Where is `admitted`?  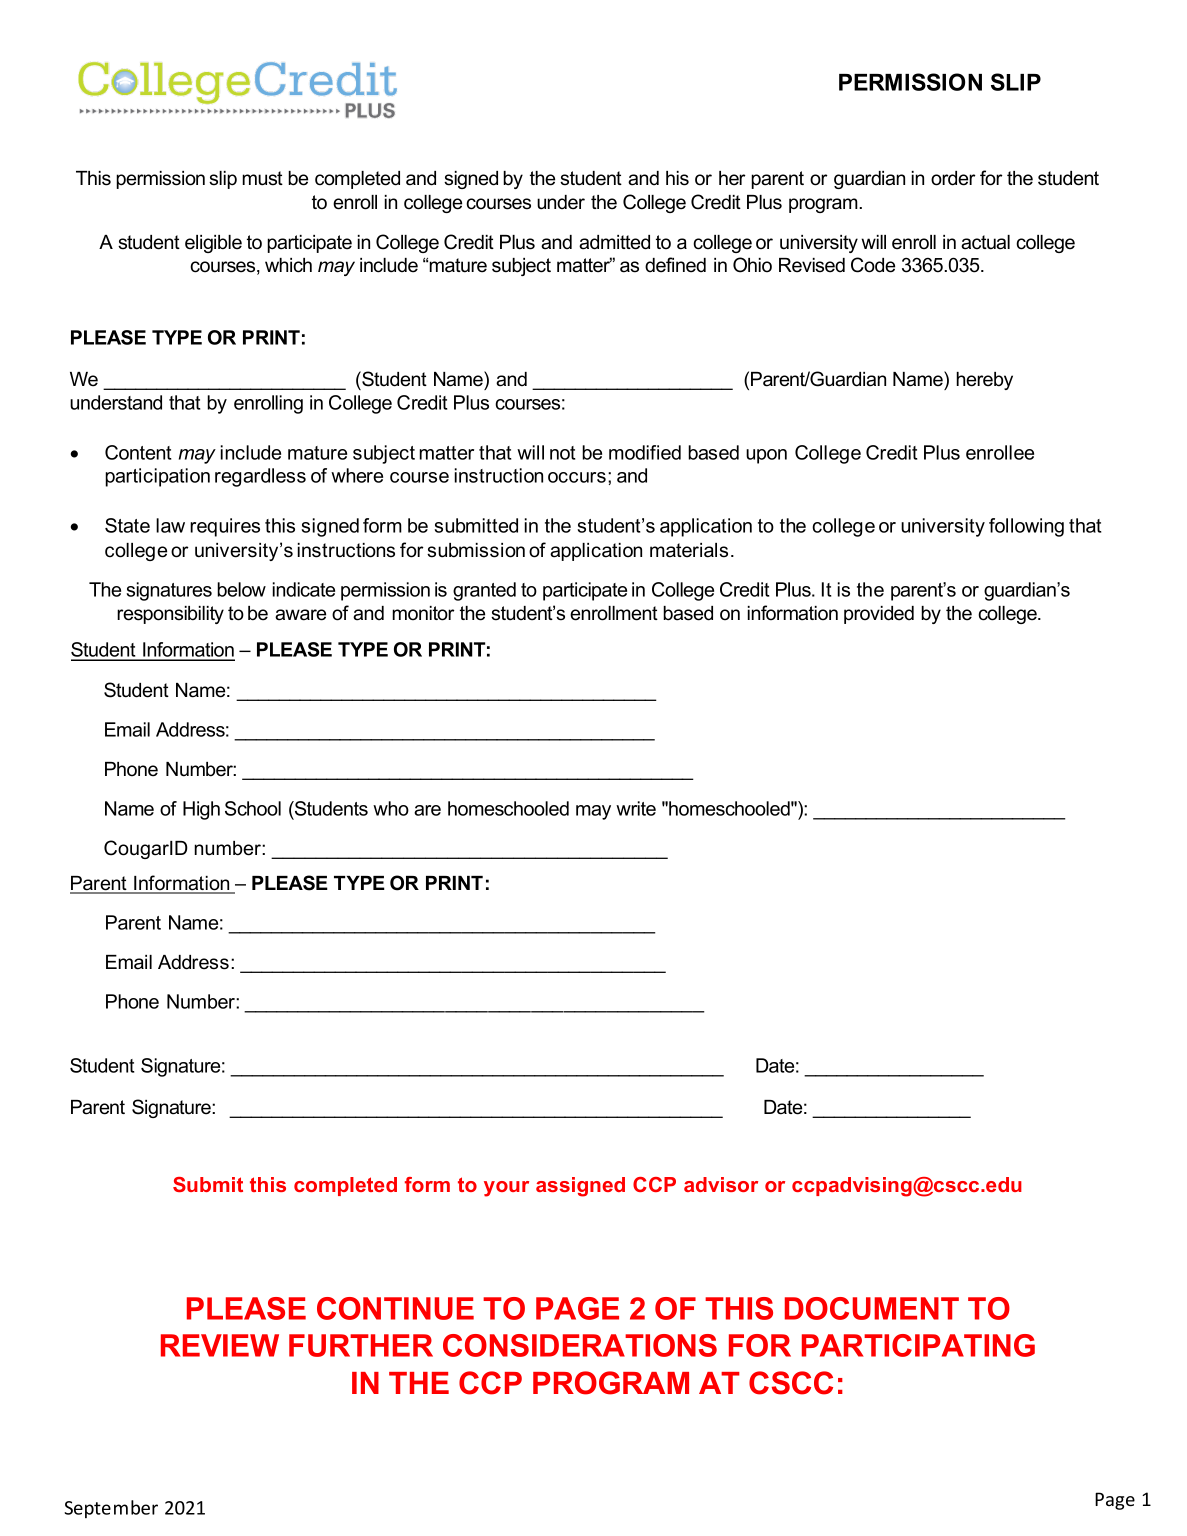 admitted is located at coordinates (614, 242).
